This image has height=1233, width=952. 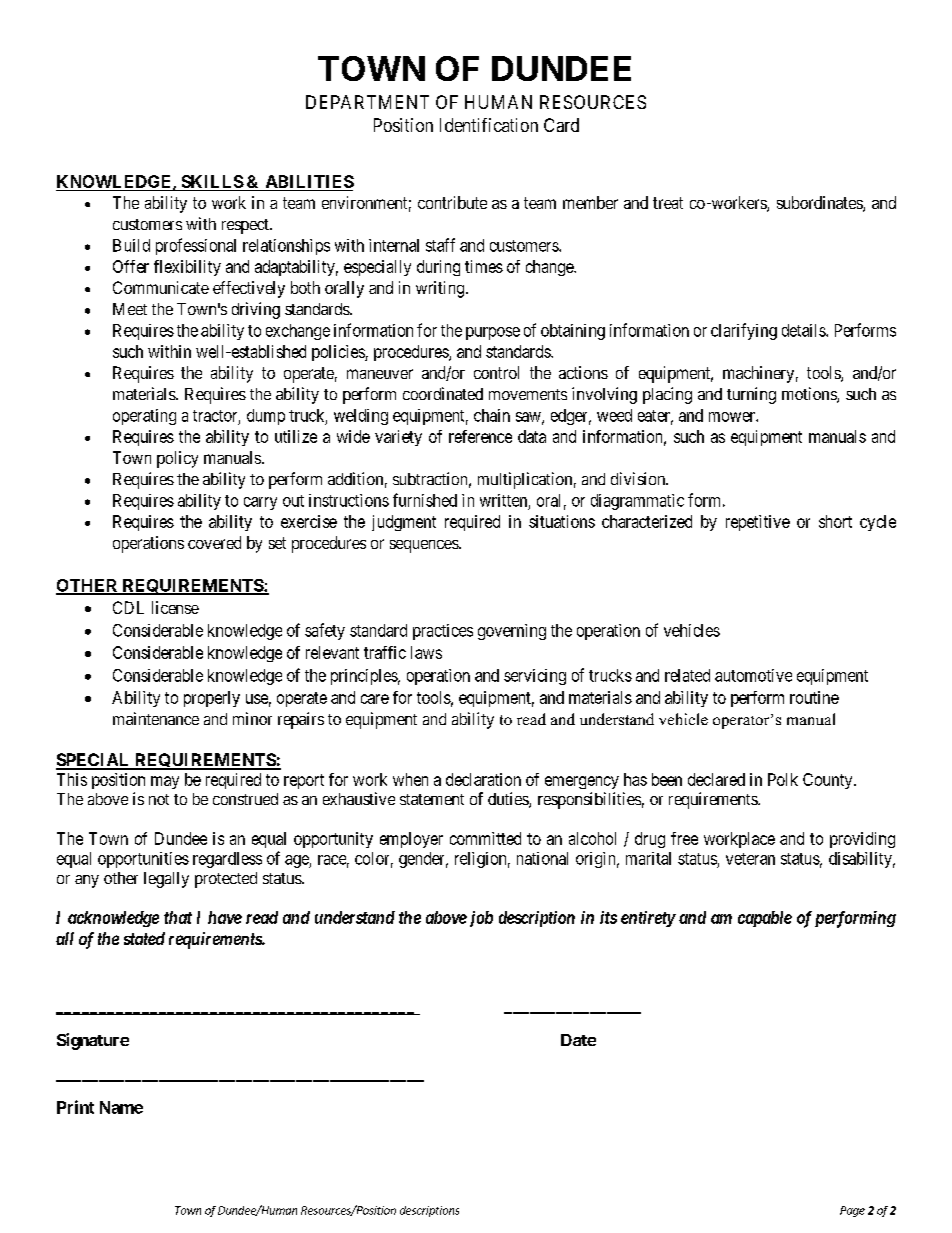 I want to click on subordinates, so click(x=820, y=204).
